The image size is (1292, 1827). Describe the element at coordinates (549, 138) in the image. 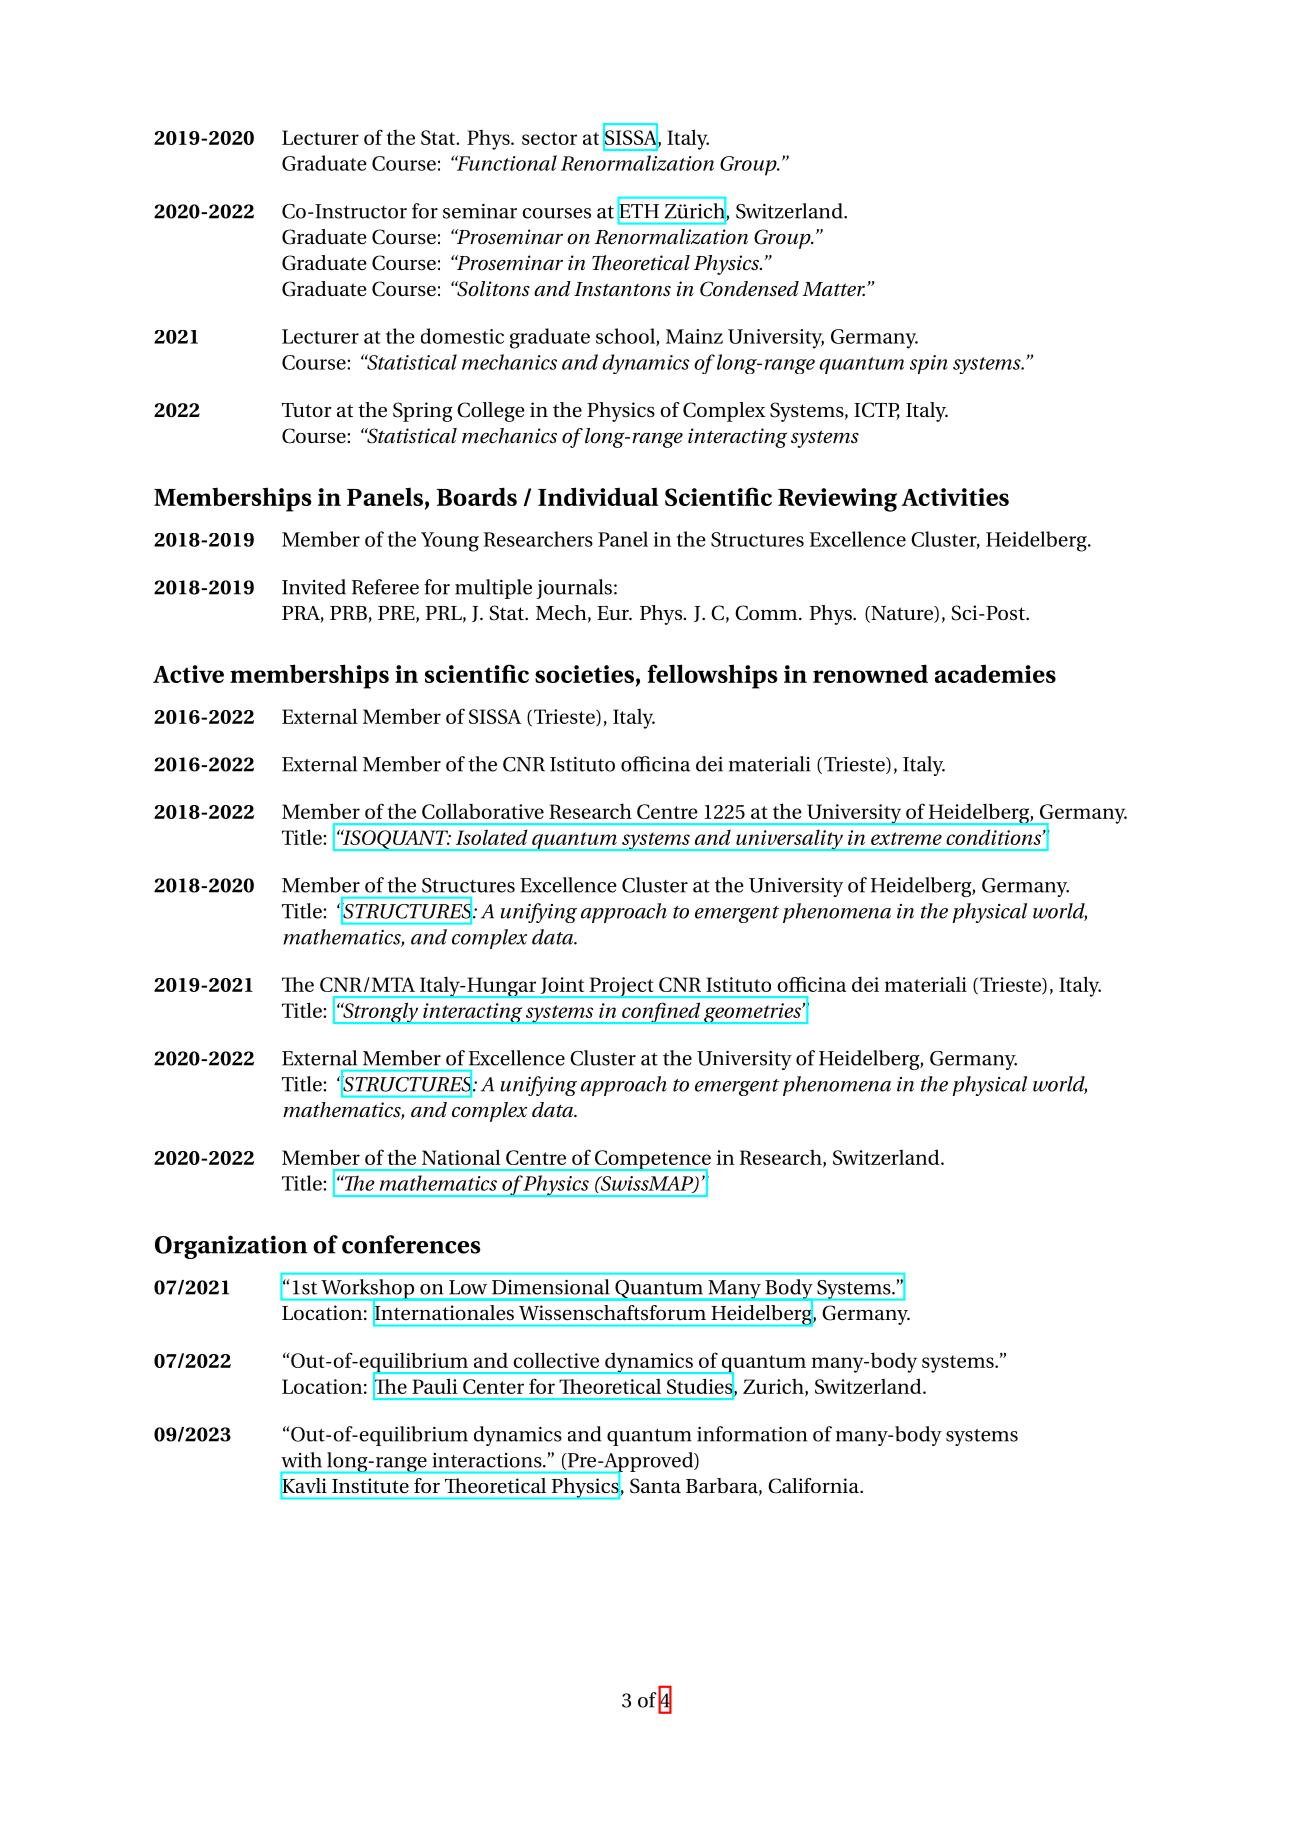

I see `sector` at that location.
